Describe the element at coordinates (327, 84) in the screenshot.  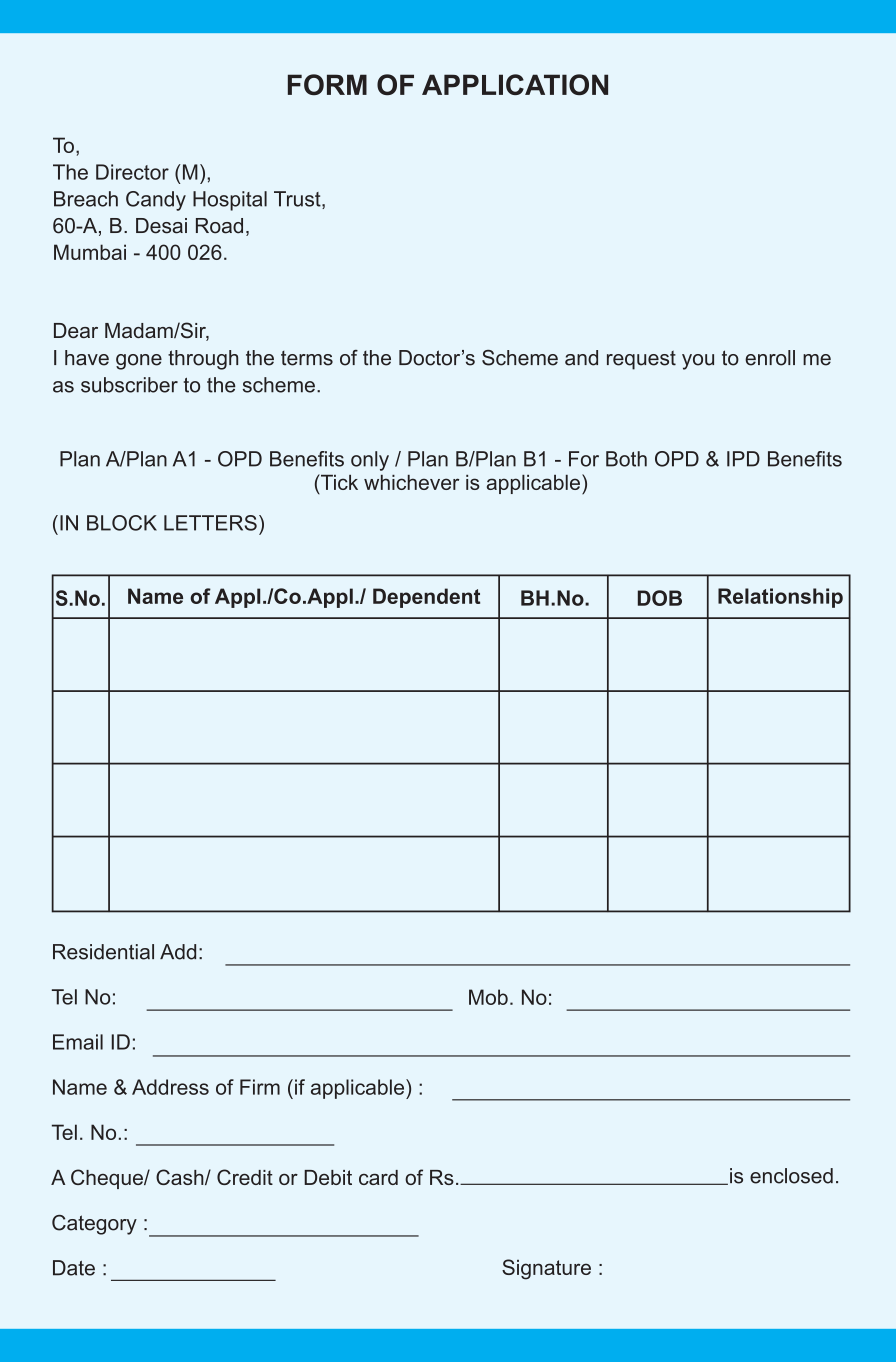
I see `FORM` at that location.
